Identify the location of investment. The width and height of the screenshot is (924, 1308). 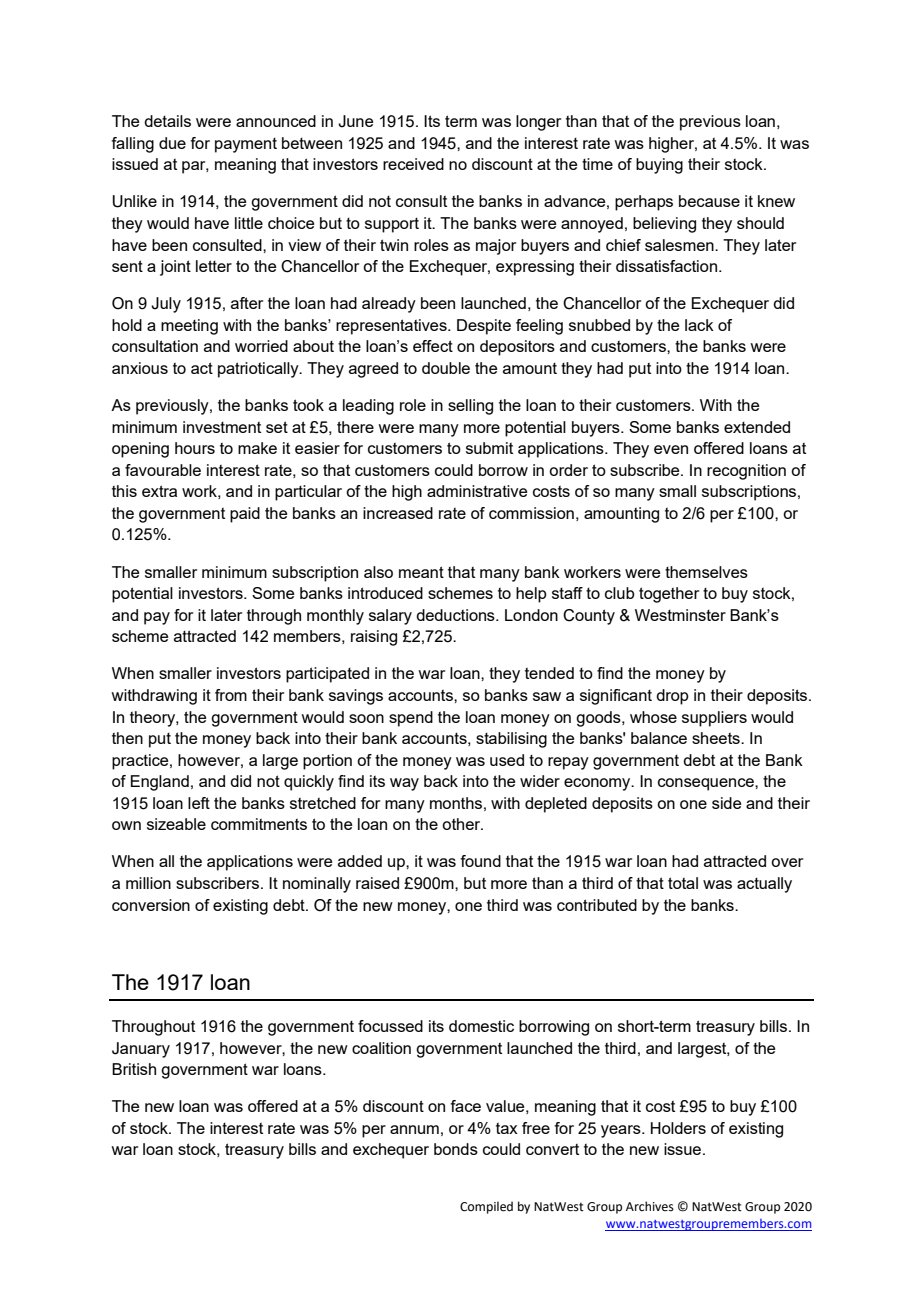
(222, 427).
